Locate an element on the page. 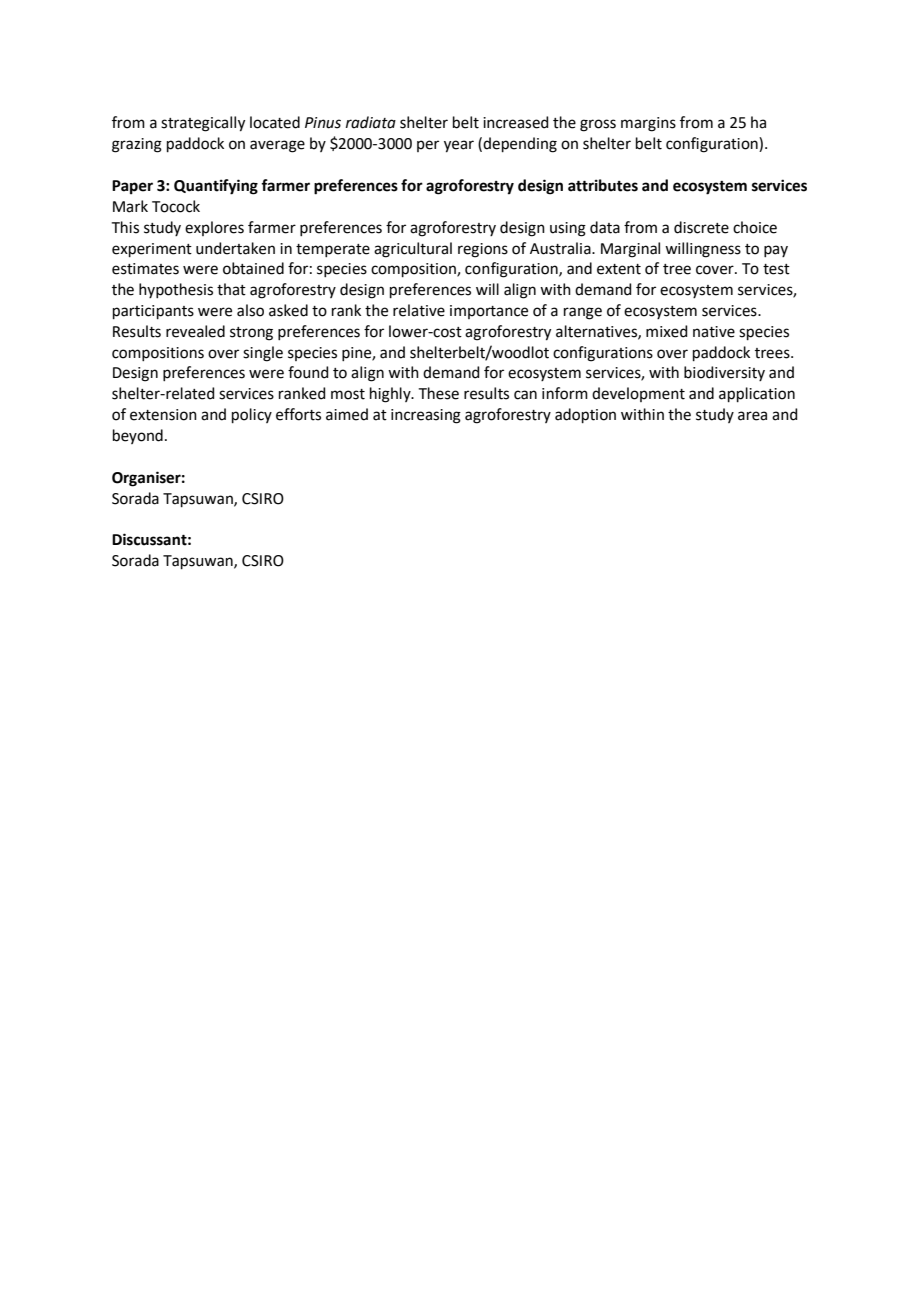 The image size is (924, 1308). margins is located at coordinates (648, 124).
